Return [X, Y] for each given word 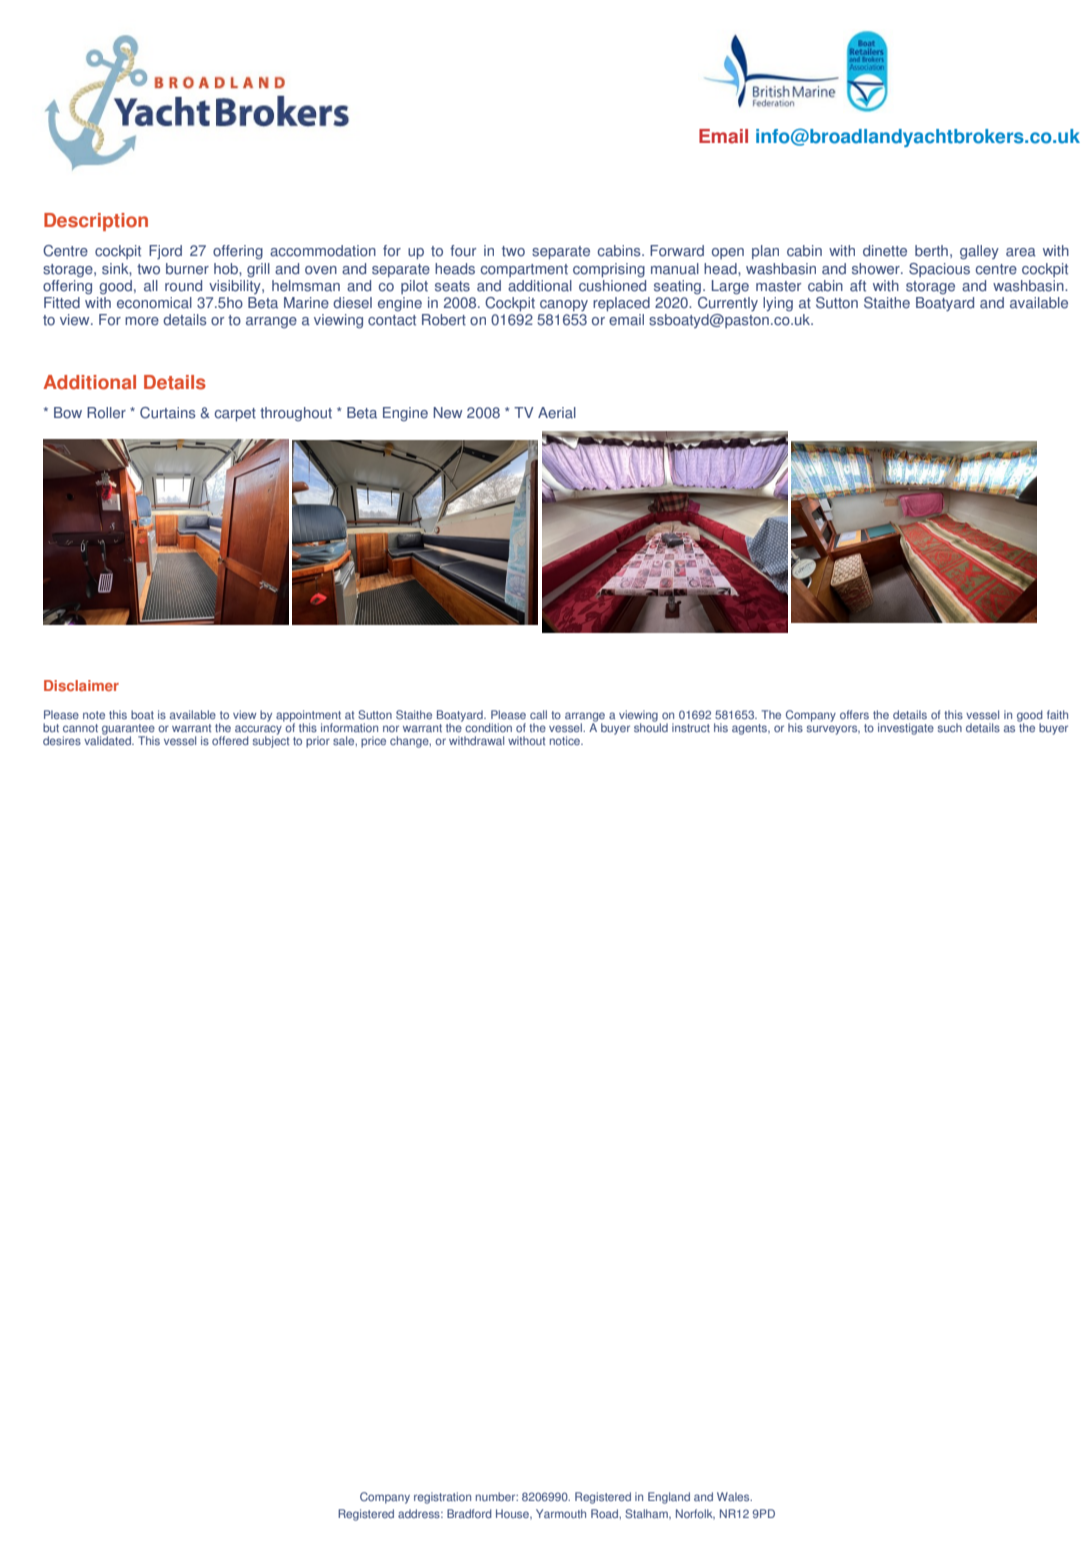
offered [230, 740]
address [420, 1513]
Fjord [165, 252]
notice [566, 740]
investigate [906, 729]
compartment [524, 270]
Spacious [939, 270]
